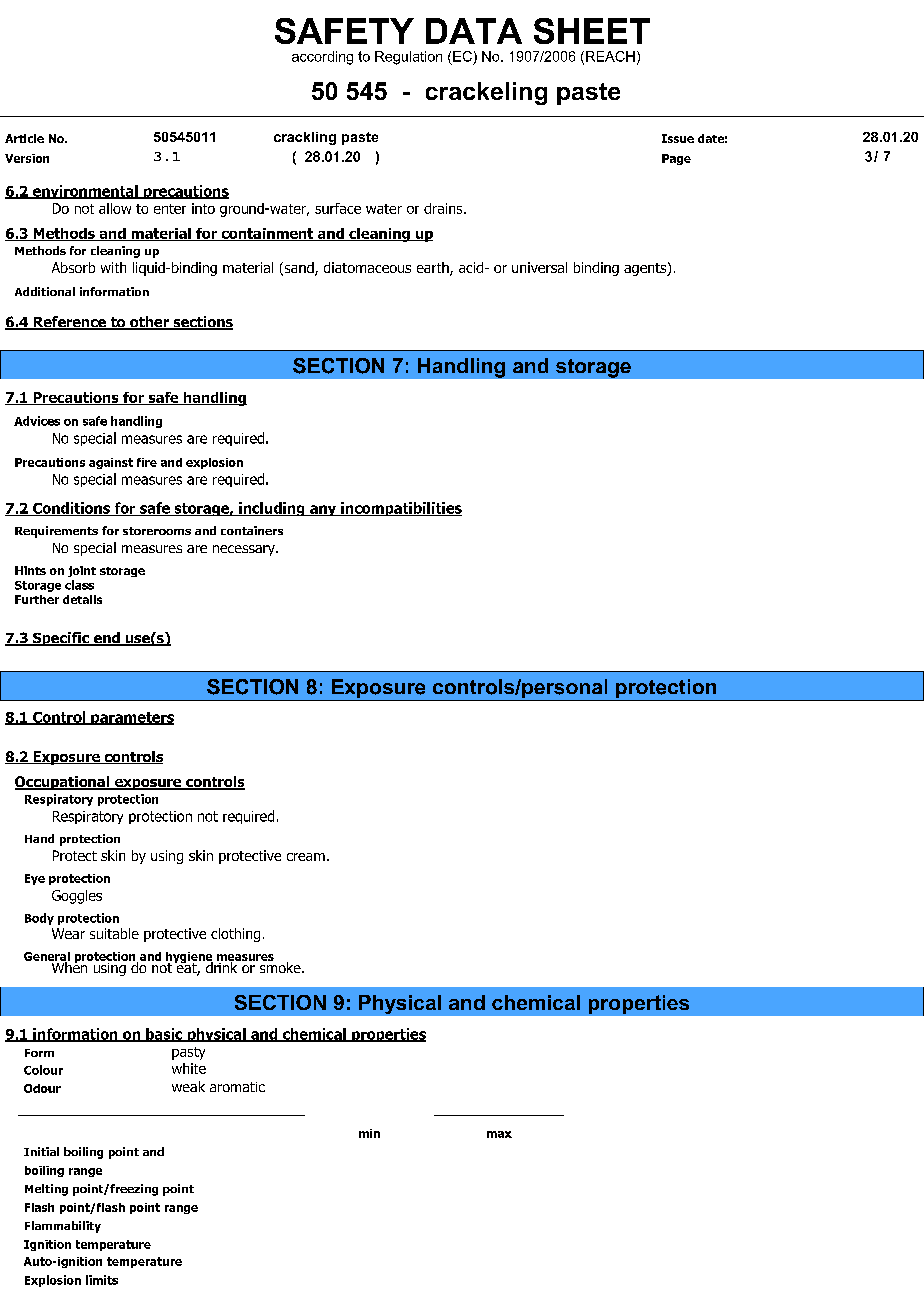  Describe the element at coordinates (245, 550) in the screenshot. I see `necessary` at that location.
